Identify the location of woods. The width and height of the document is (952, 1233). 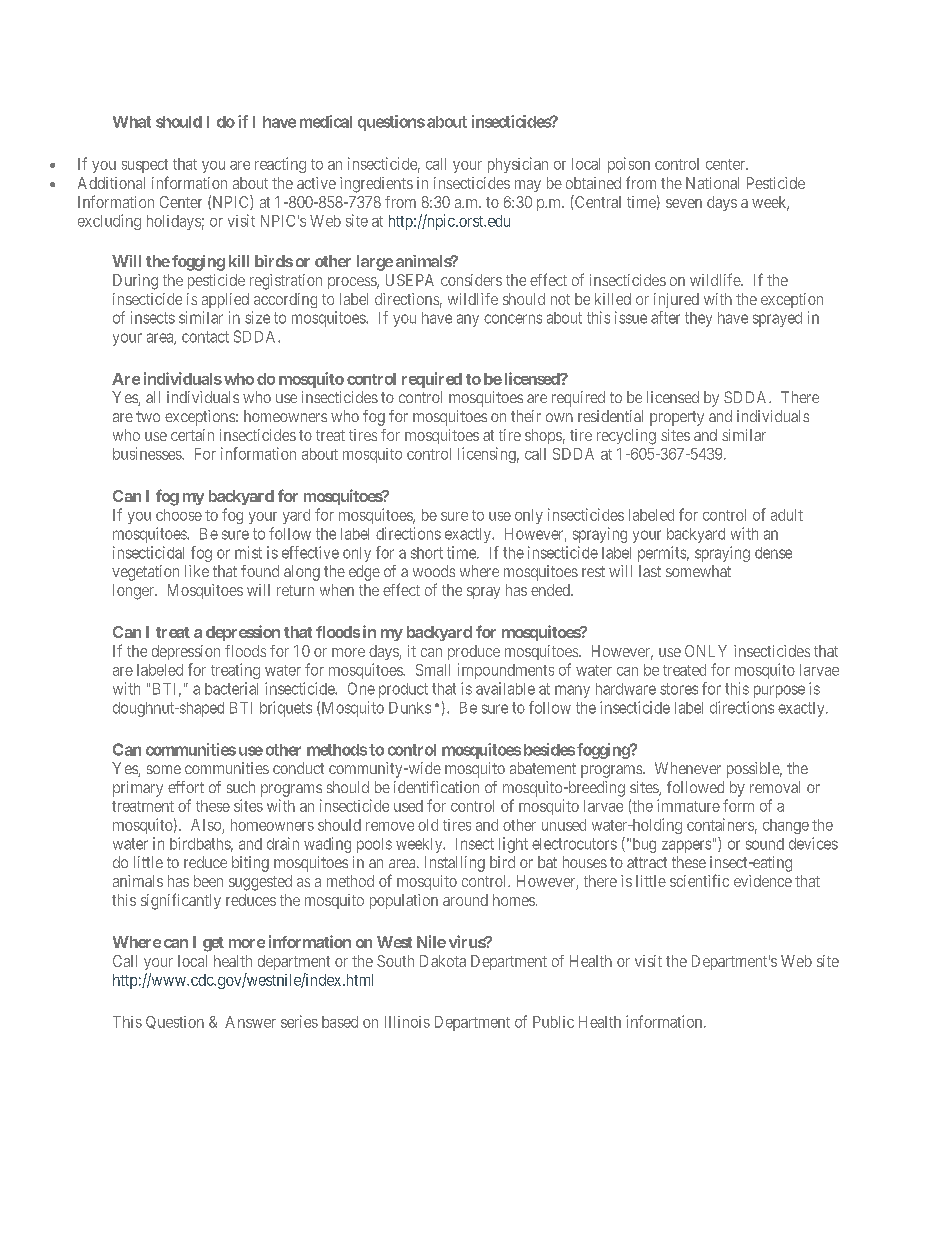
(434, 571).
